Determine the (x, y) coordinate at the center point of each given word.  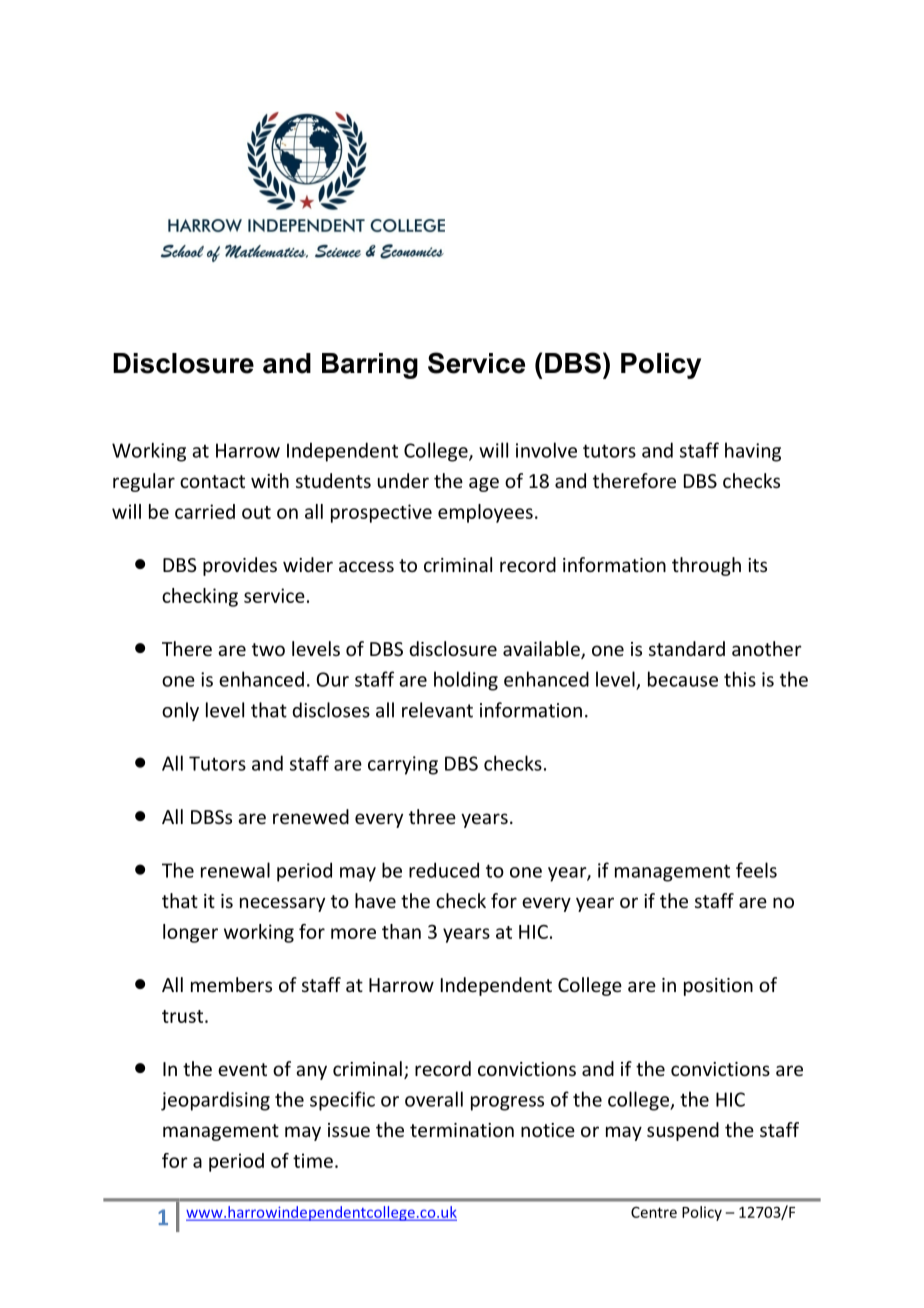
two (268, 649)
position (718, 987)
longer (190, 933)
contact (212, 481)
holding (466, 681)
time (313, 1160)
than (401, 931)
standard (687, 648)
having (753, 452)
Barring (370, 366)
